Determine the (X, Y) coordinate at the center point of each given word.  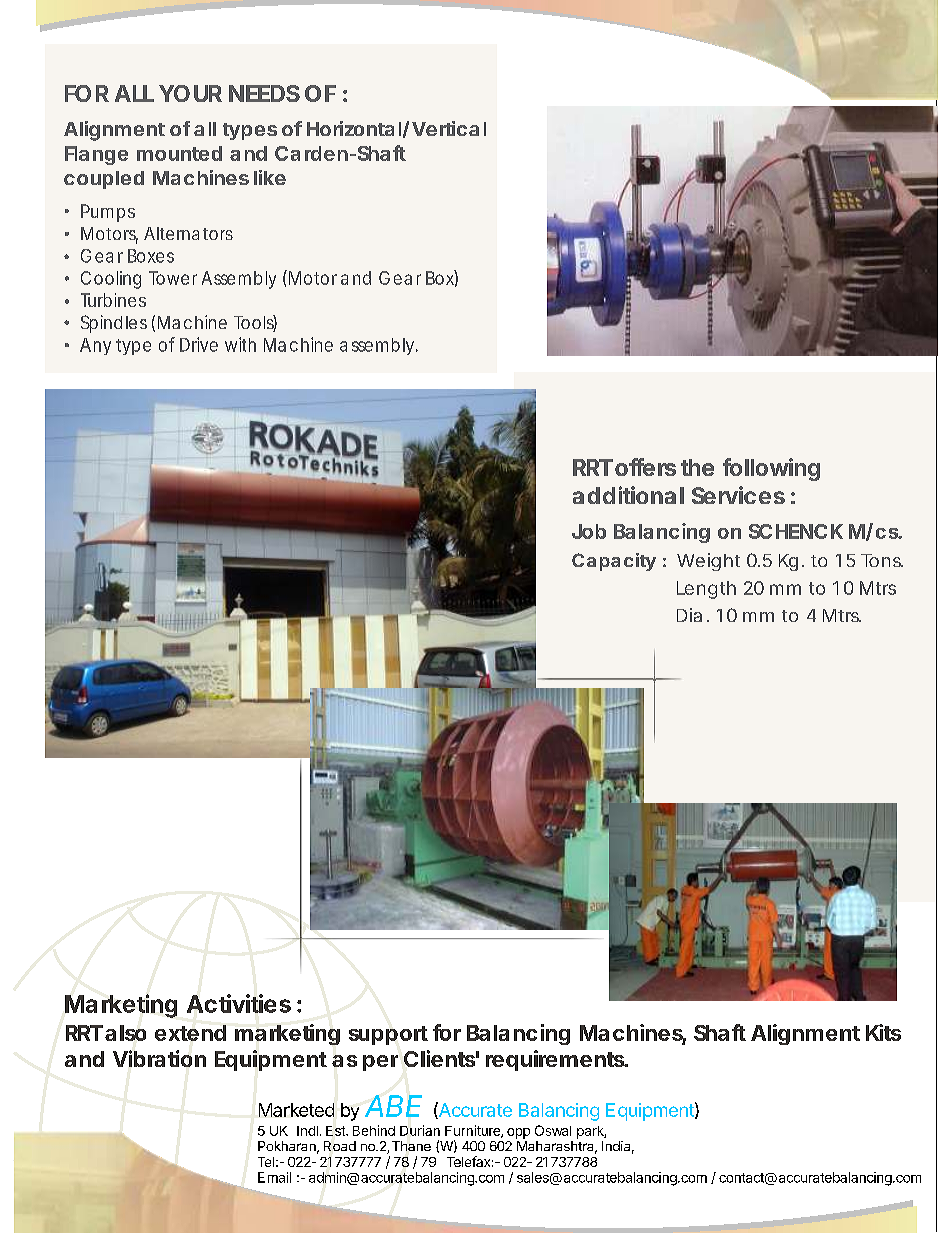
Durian (420, 1130)
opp (518, 1133)
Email (274, 1177)
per (380, 1063)
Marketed (296, 1110)
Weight (708, 562)
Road (340, 1146)
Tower (173, 278)
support (388, 1035)
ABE (393, 1106)
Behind (374, 1130)
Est (336, 1131)
